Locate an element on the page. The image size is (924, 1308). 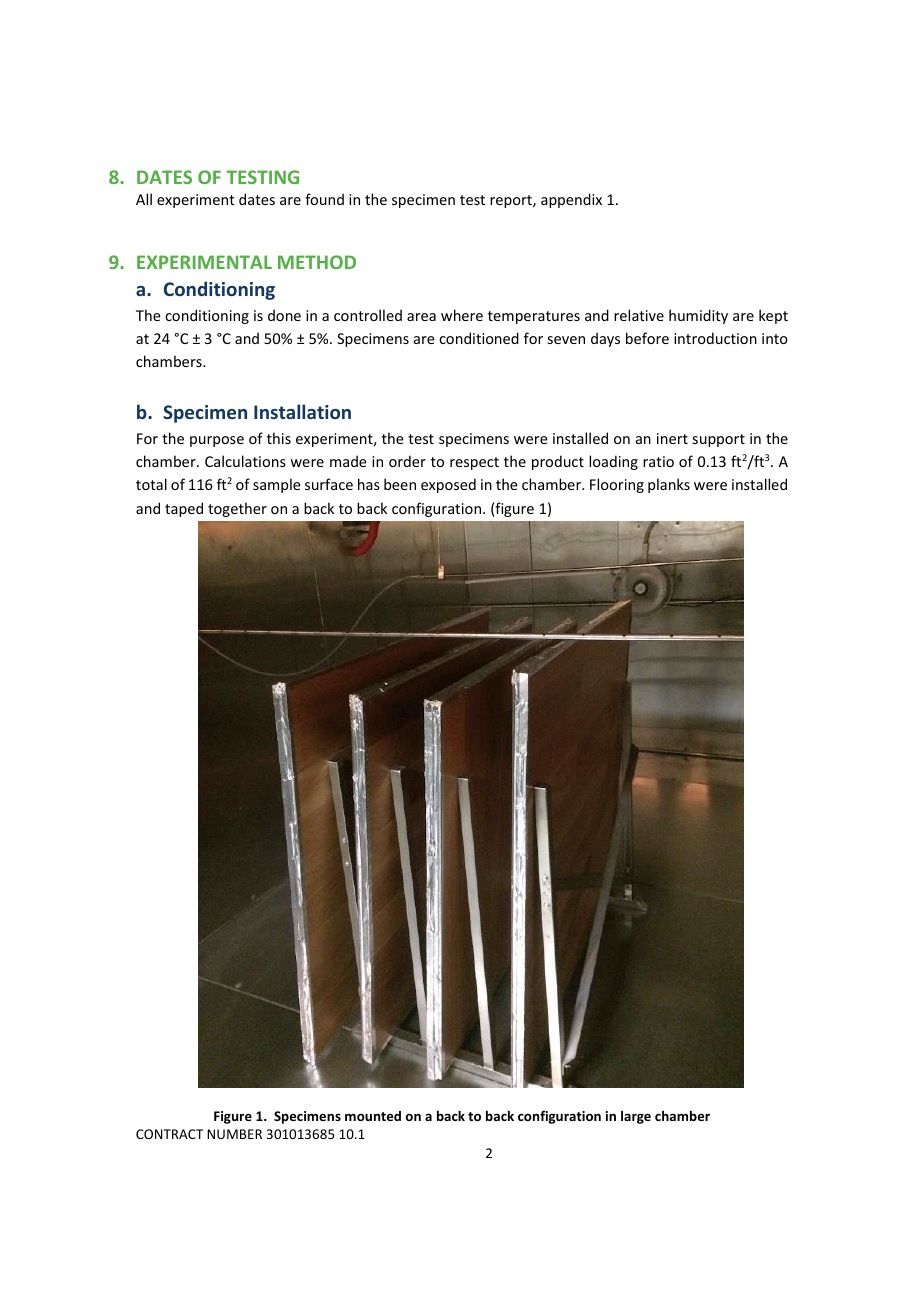
appendix is located at coordinates (571, 200).
